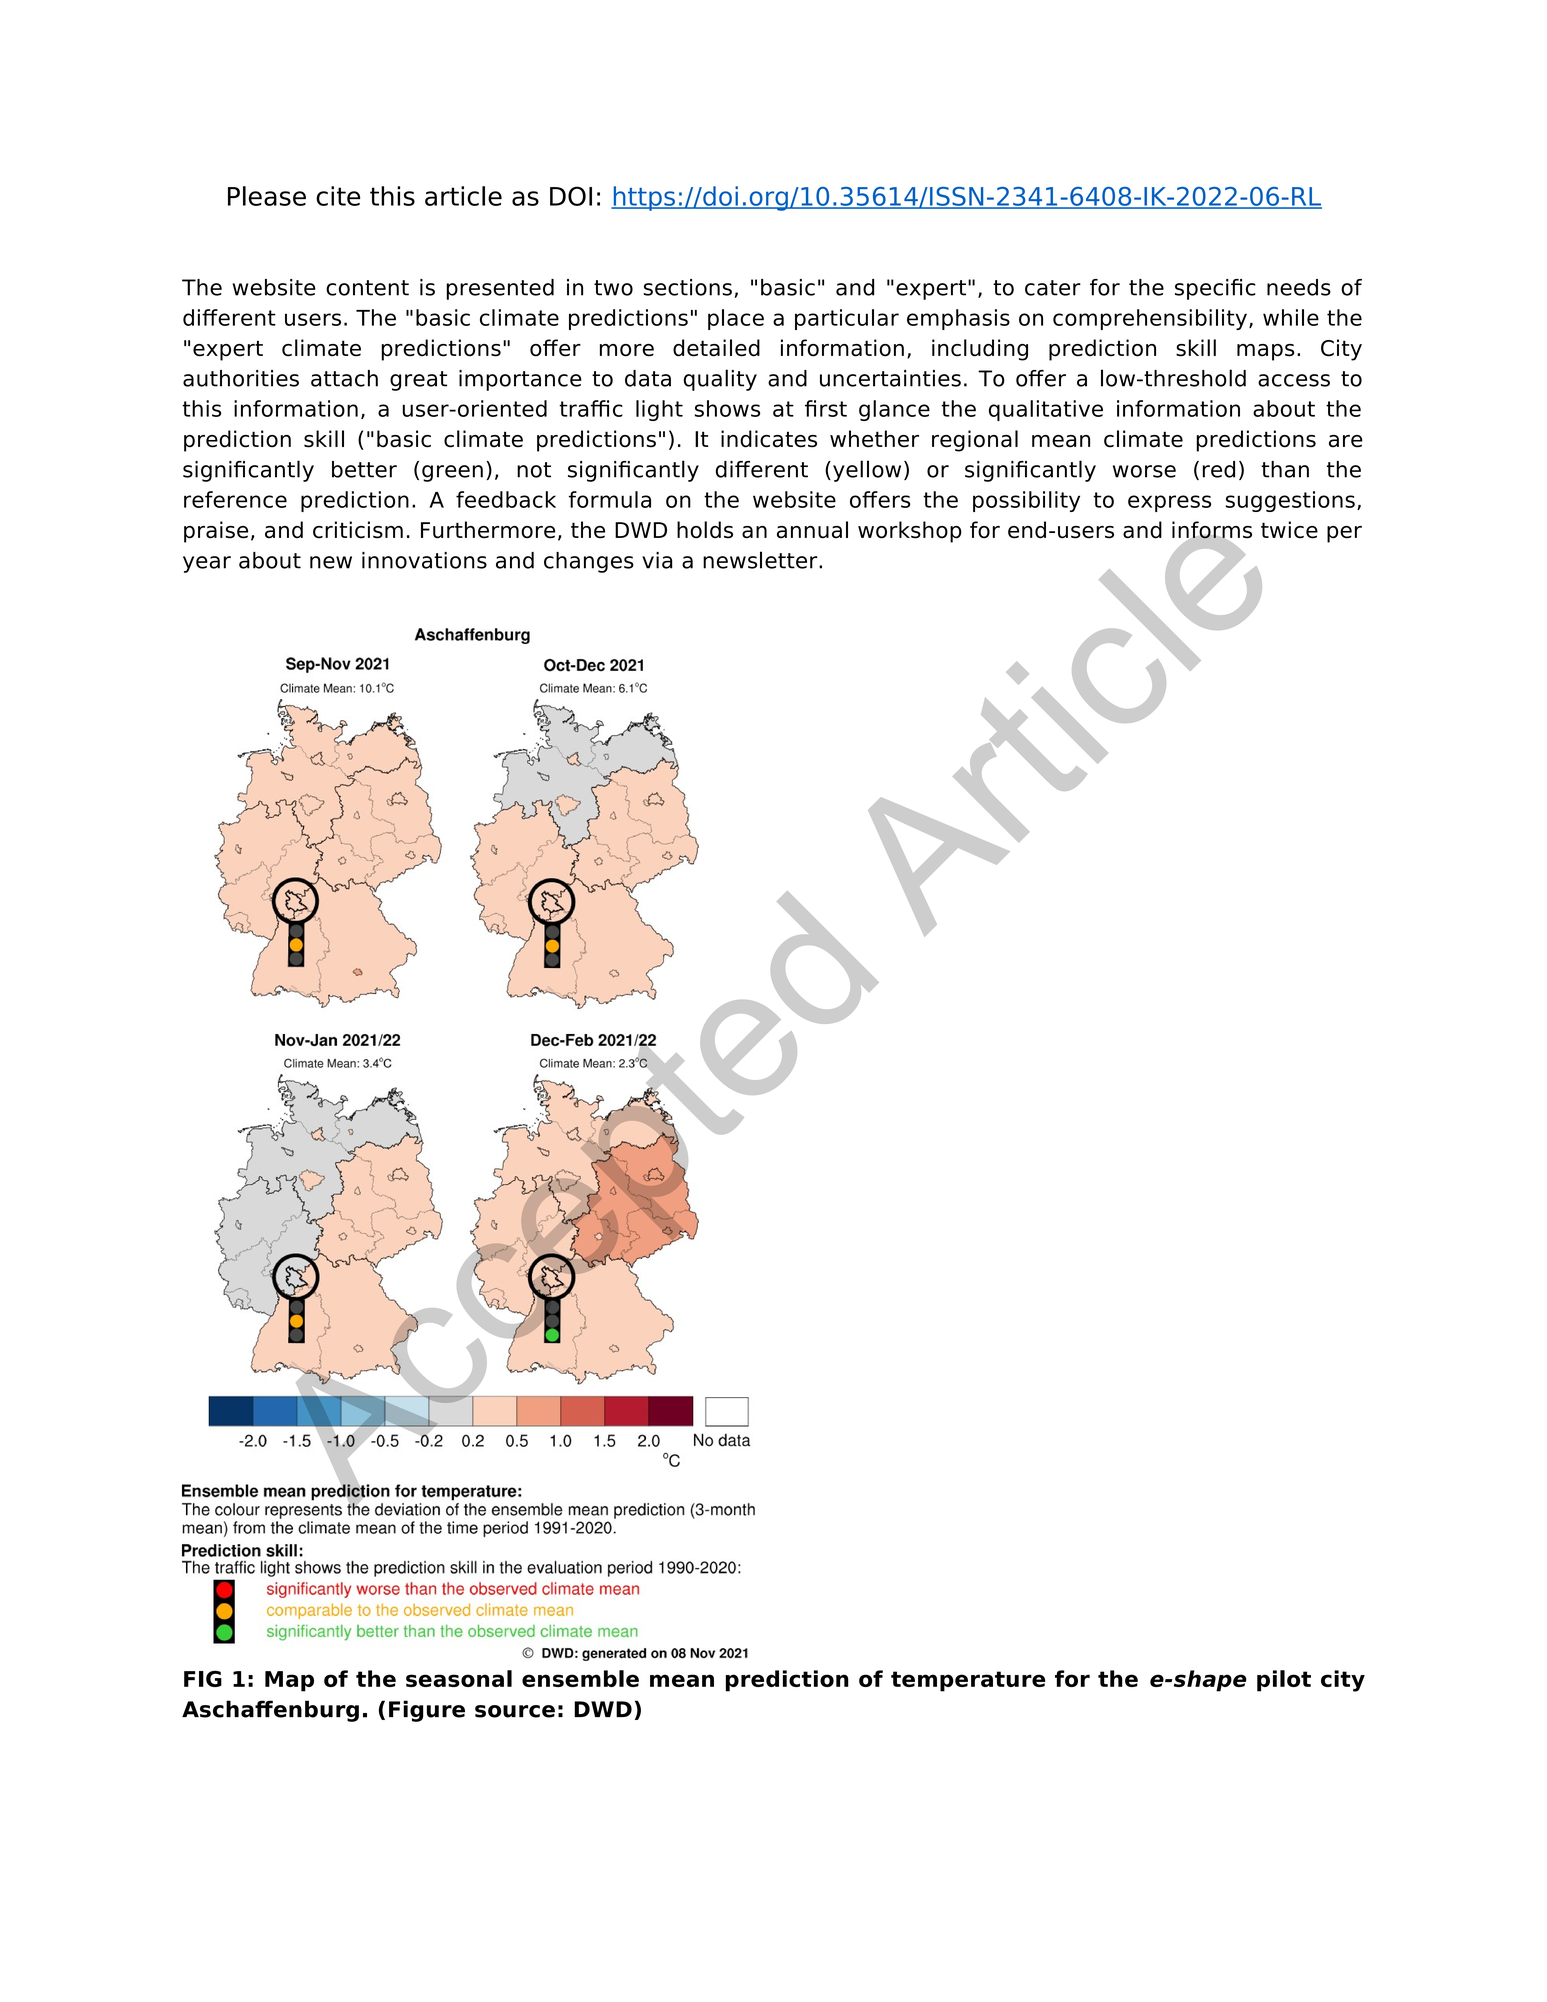 The image size is (1547, 2002). Describe the element at coordinates (1289, 530) in the page. I see `twice` at that location.
